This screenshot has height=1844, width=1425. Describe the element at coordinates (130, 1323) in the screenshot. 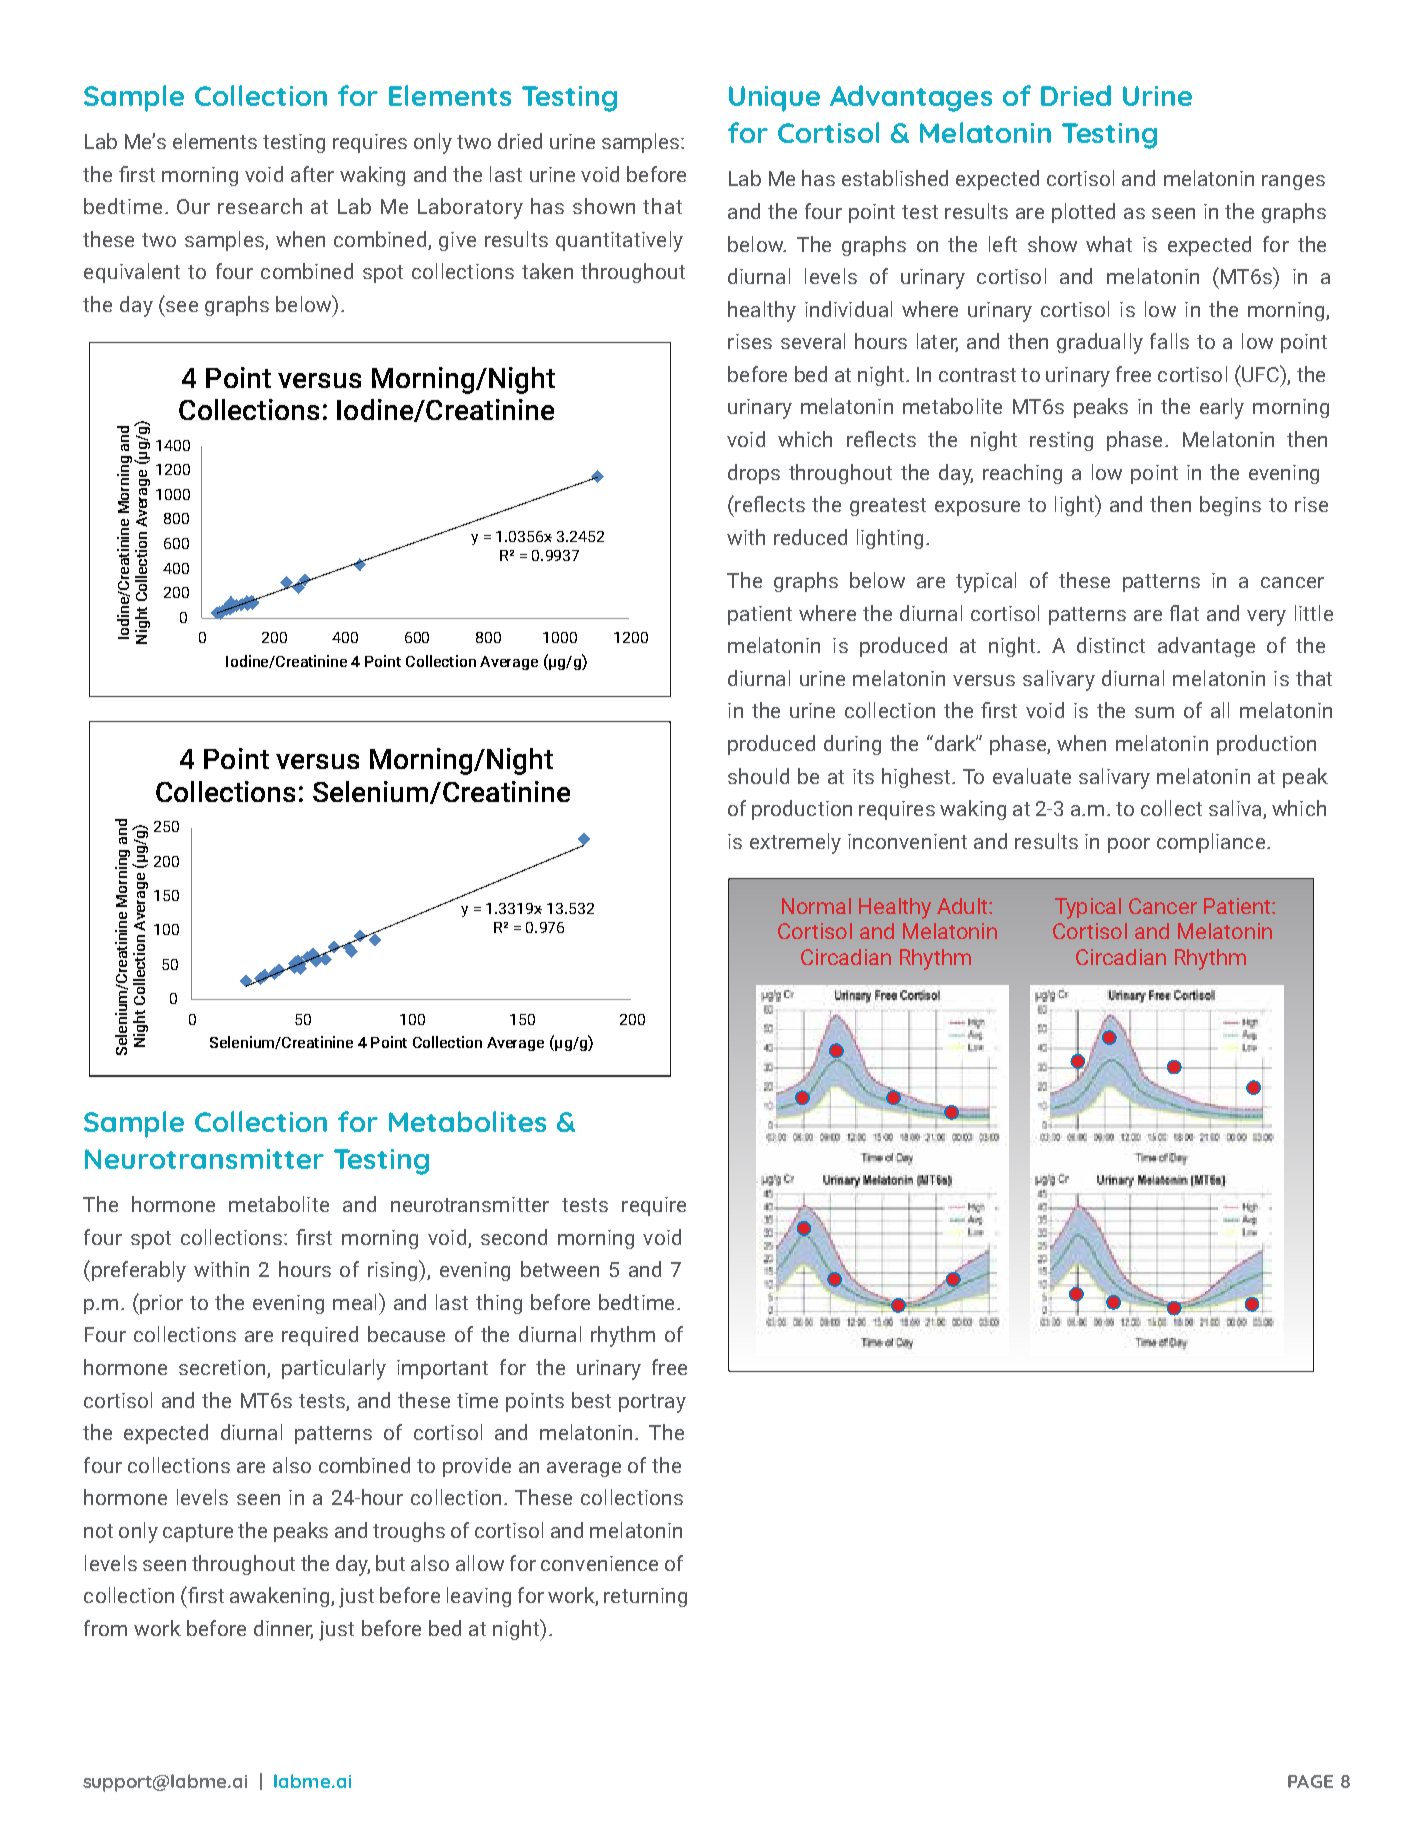

I see `analytical` at that location.
